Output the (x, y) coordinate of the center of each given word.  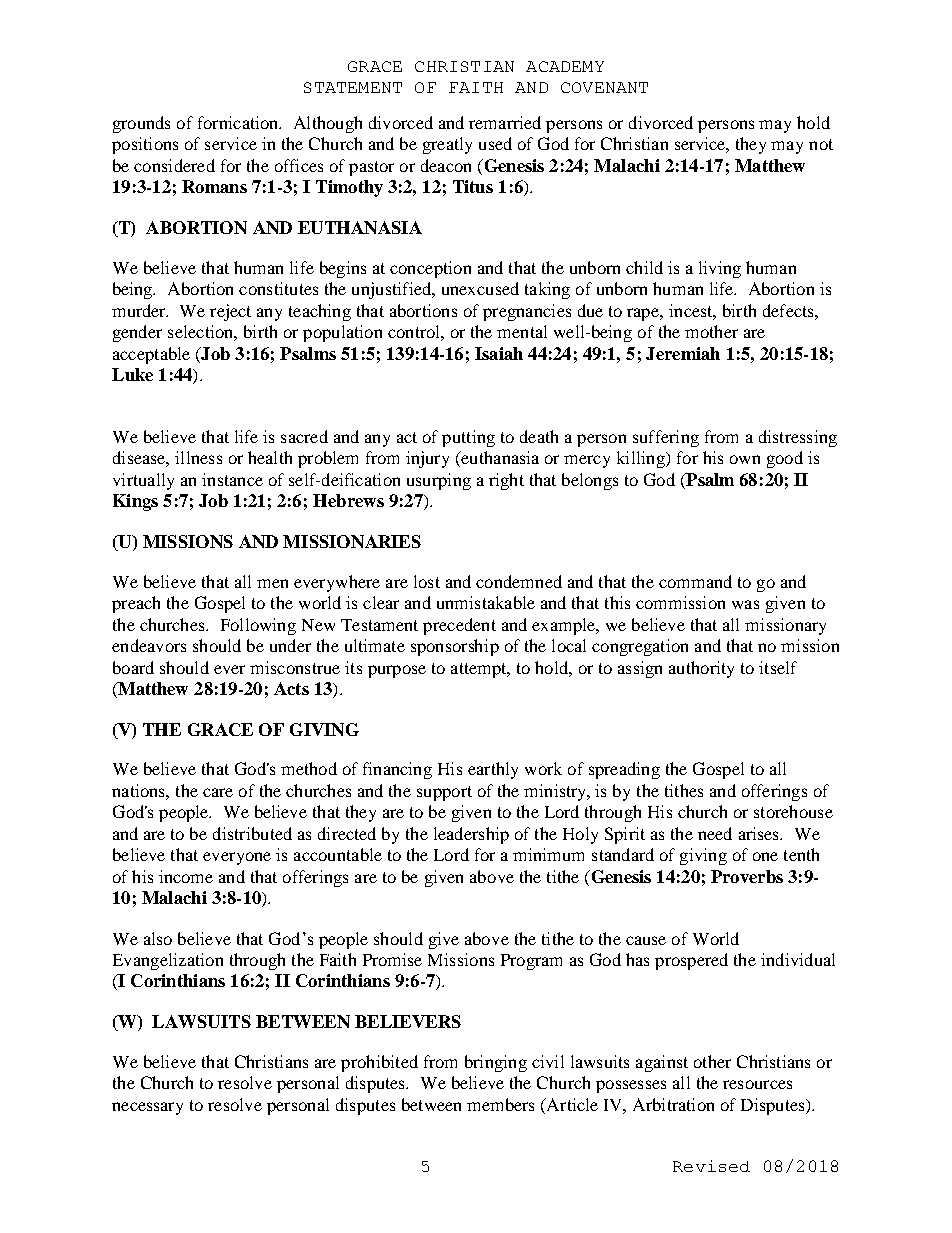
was (745, 604)
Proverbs (747, 876)
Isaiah (499, 353)
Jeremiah (683, 353)
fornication (239, 122)
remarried (505, 122)
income (186, 876)
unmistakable (486, 602)
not (821, 144)
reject (230, 312)
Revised (711, 1166)
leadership (471, 835)
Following (258, 626)
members (500, 1104)
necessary (147, 1108)
